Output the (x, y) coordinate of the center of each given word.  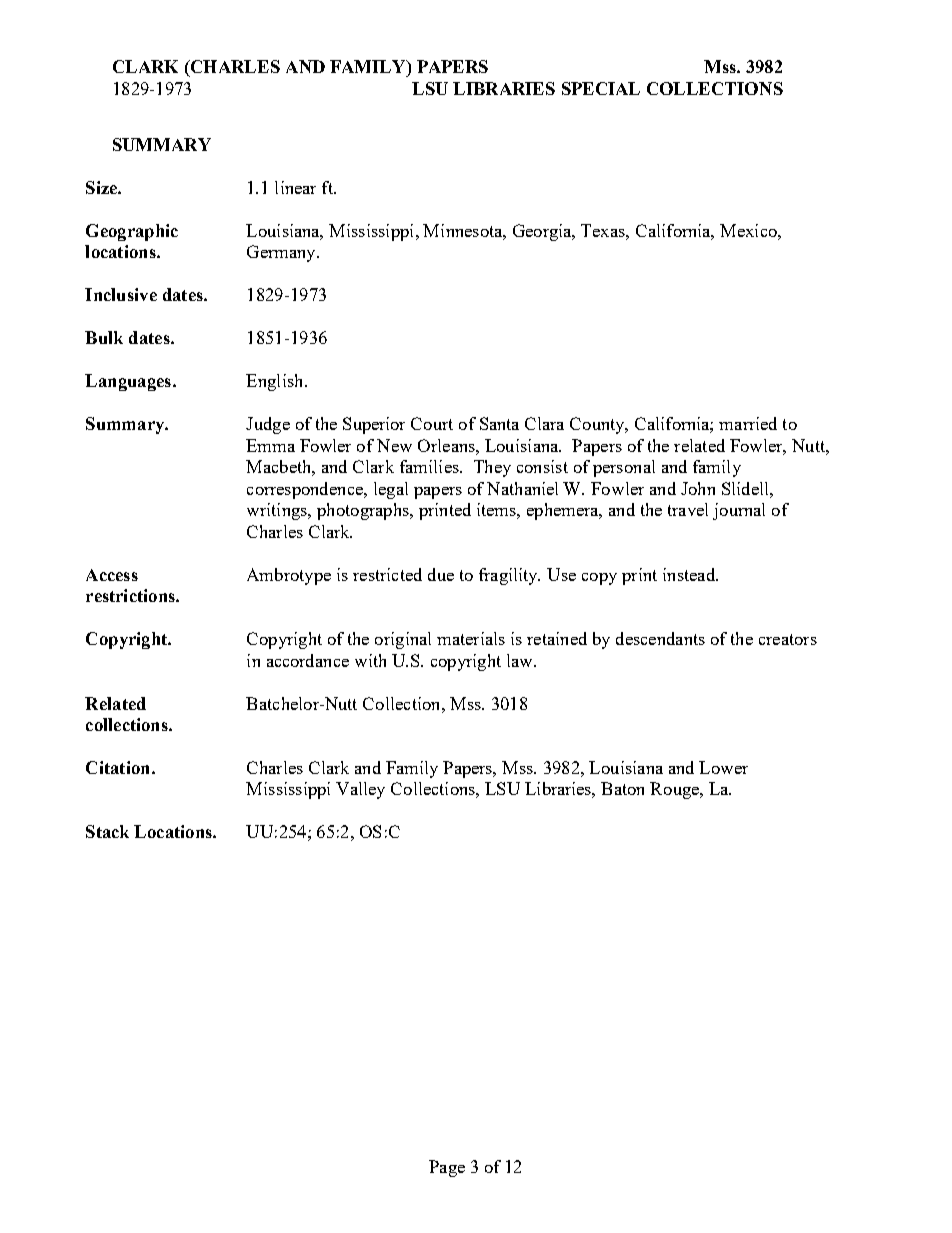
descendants (660, 638)
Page (447, 1168)
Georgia (543, 232)
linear (295, 187)
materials (471, 638)
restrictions (131, 595)
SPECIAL (601, 88)
